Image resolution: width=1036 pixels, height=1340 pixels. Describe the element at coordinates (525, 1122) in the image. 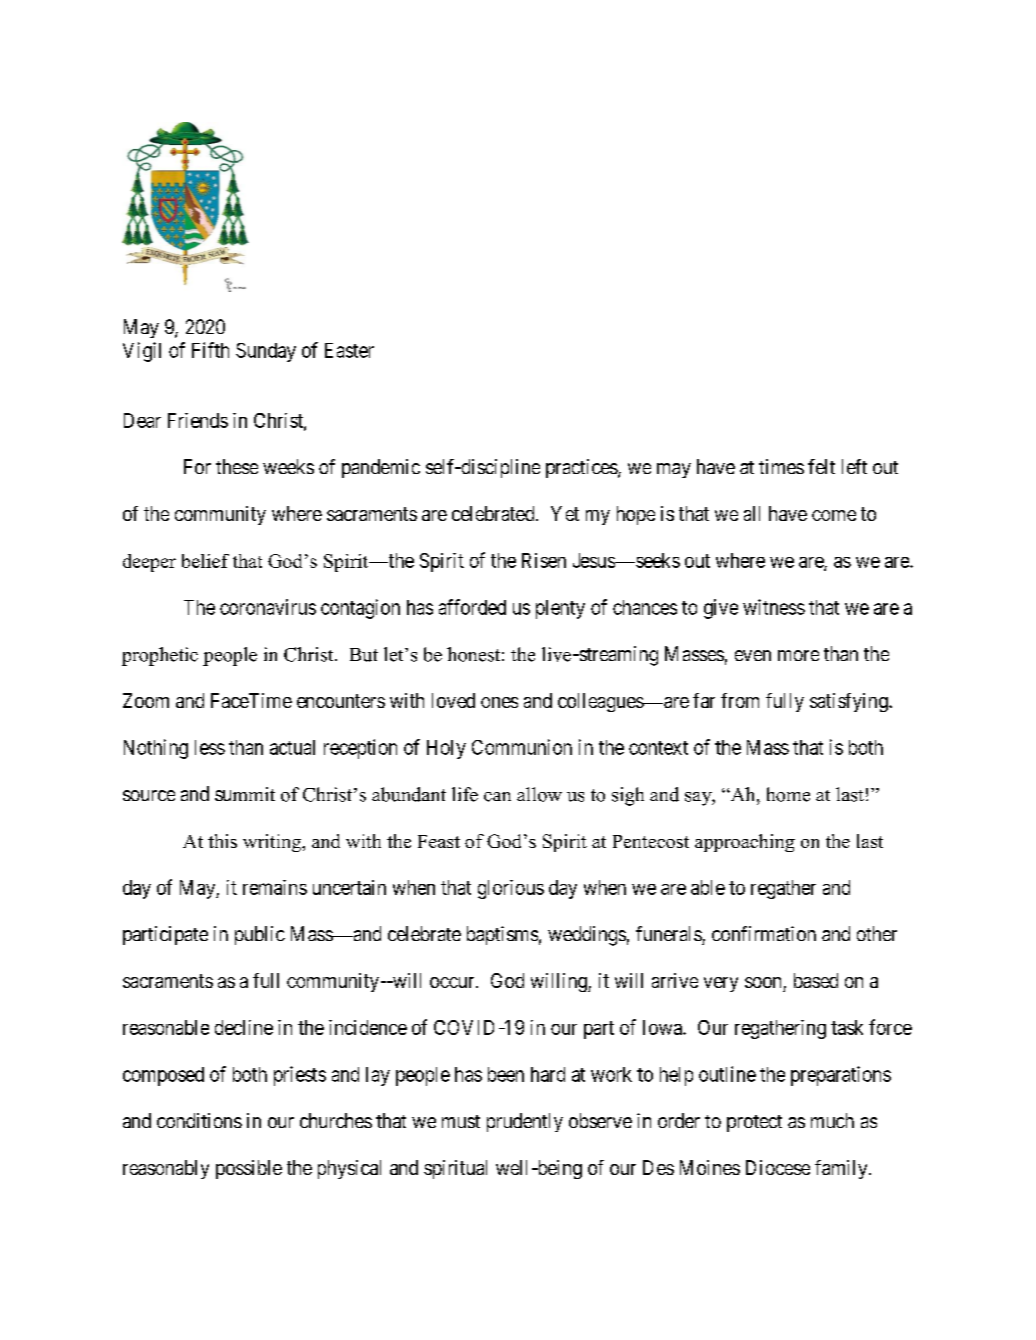

I see `prudently` at that location.
